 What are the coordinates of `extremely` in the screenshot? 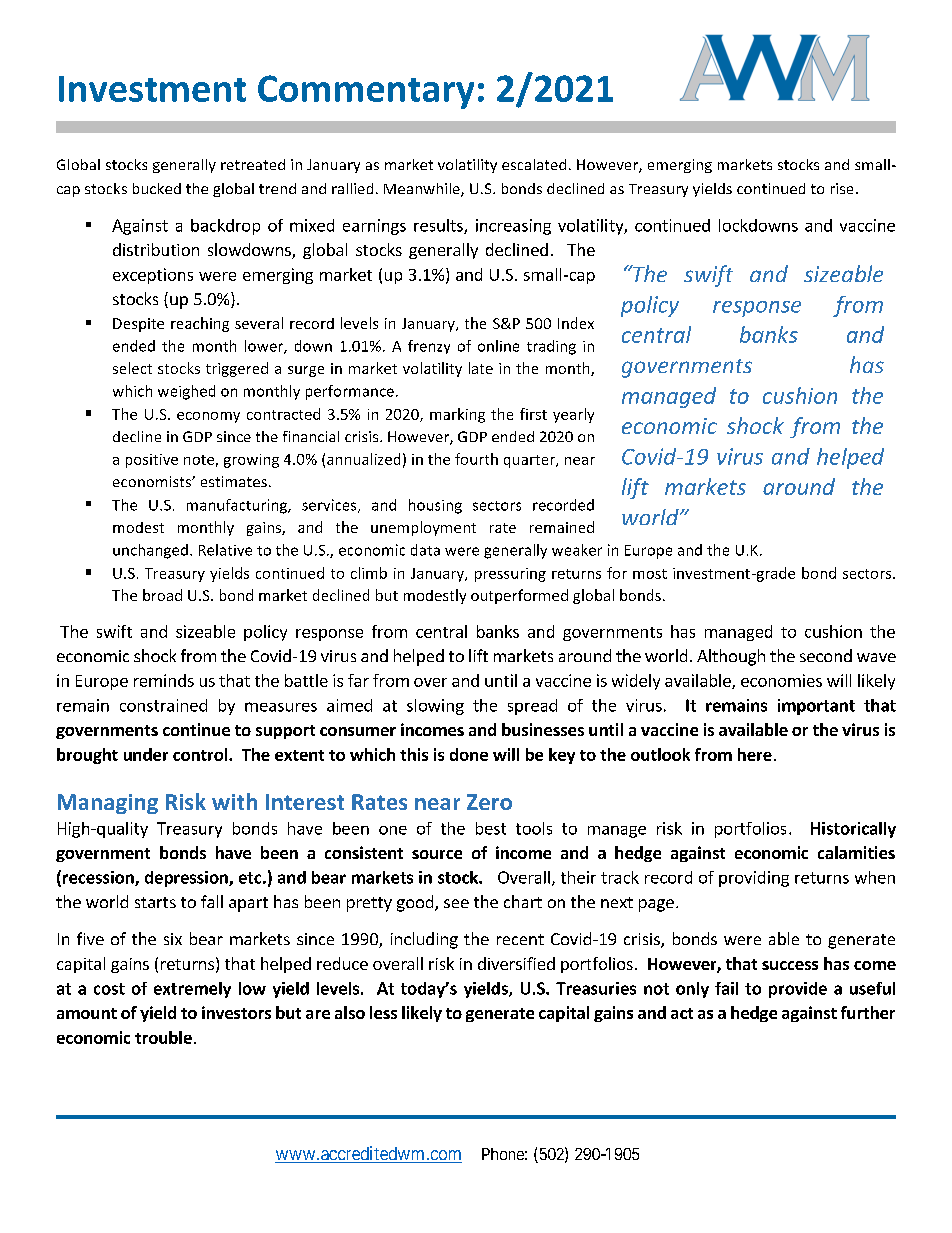 It's located at (192, 990).
